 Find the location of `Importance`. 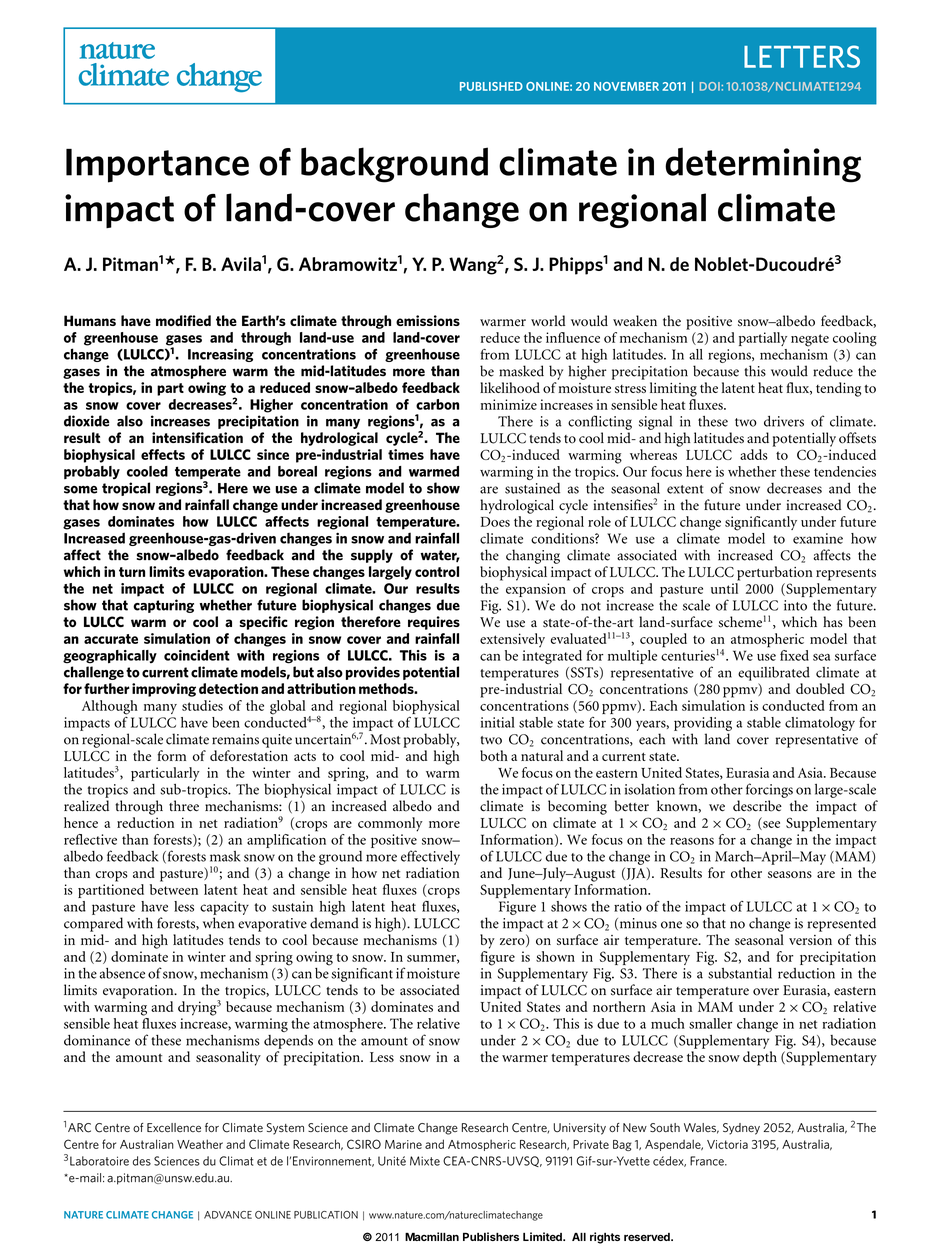

Importance is located at coordinates (157, 166).
